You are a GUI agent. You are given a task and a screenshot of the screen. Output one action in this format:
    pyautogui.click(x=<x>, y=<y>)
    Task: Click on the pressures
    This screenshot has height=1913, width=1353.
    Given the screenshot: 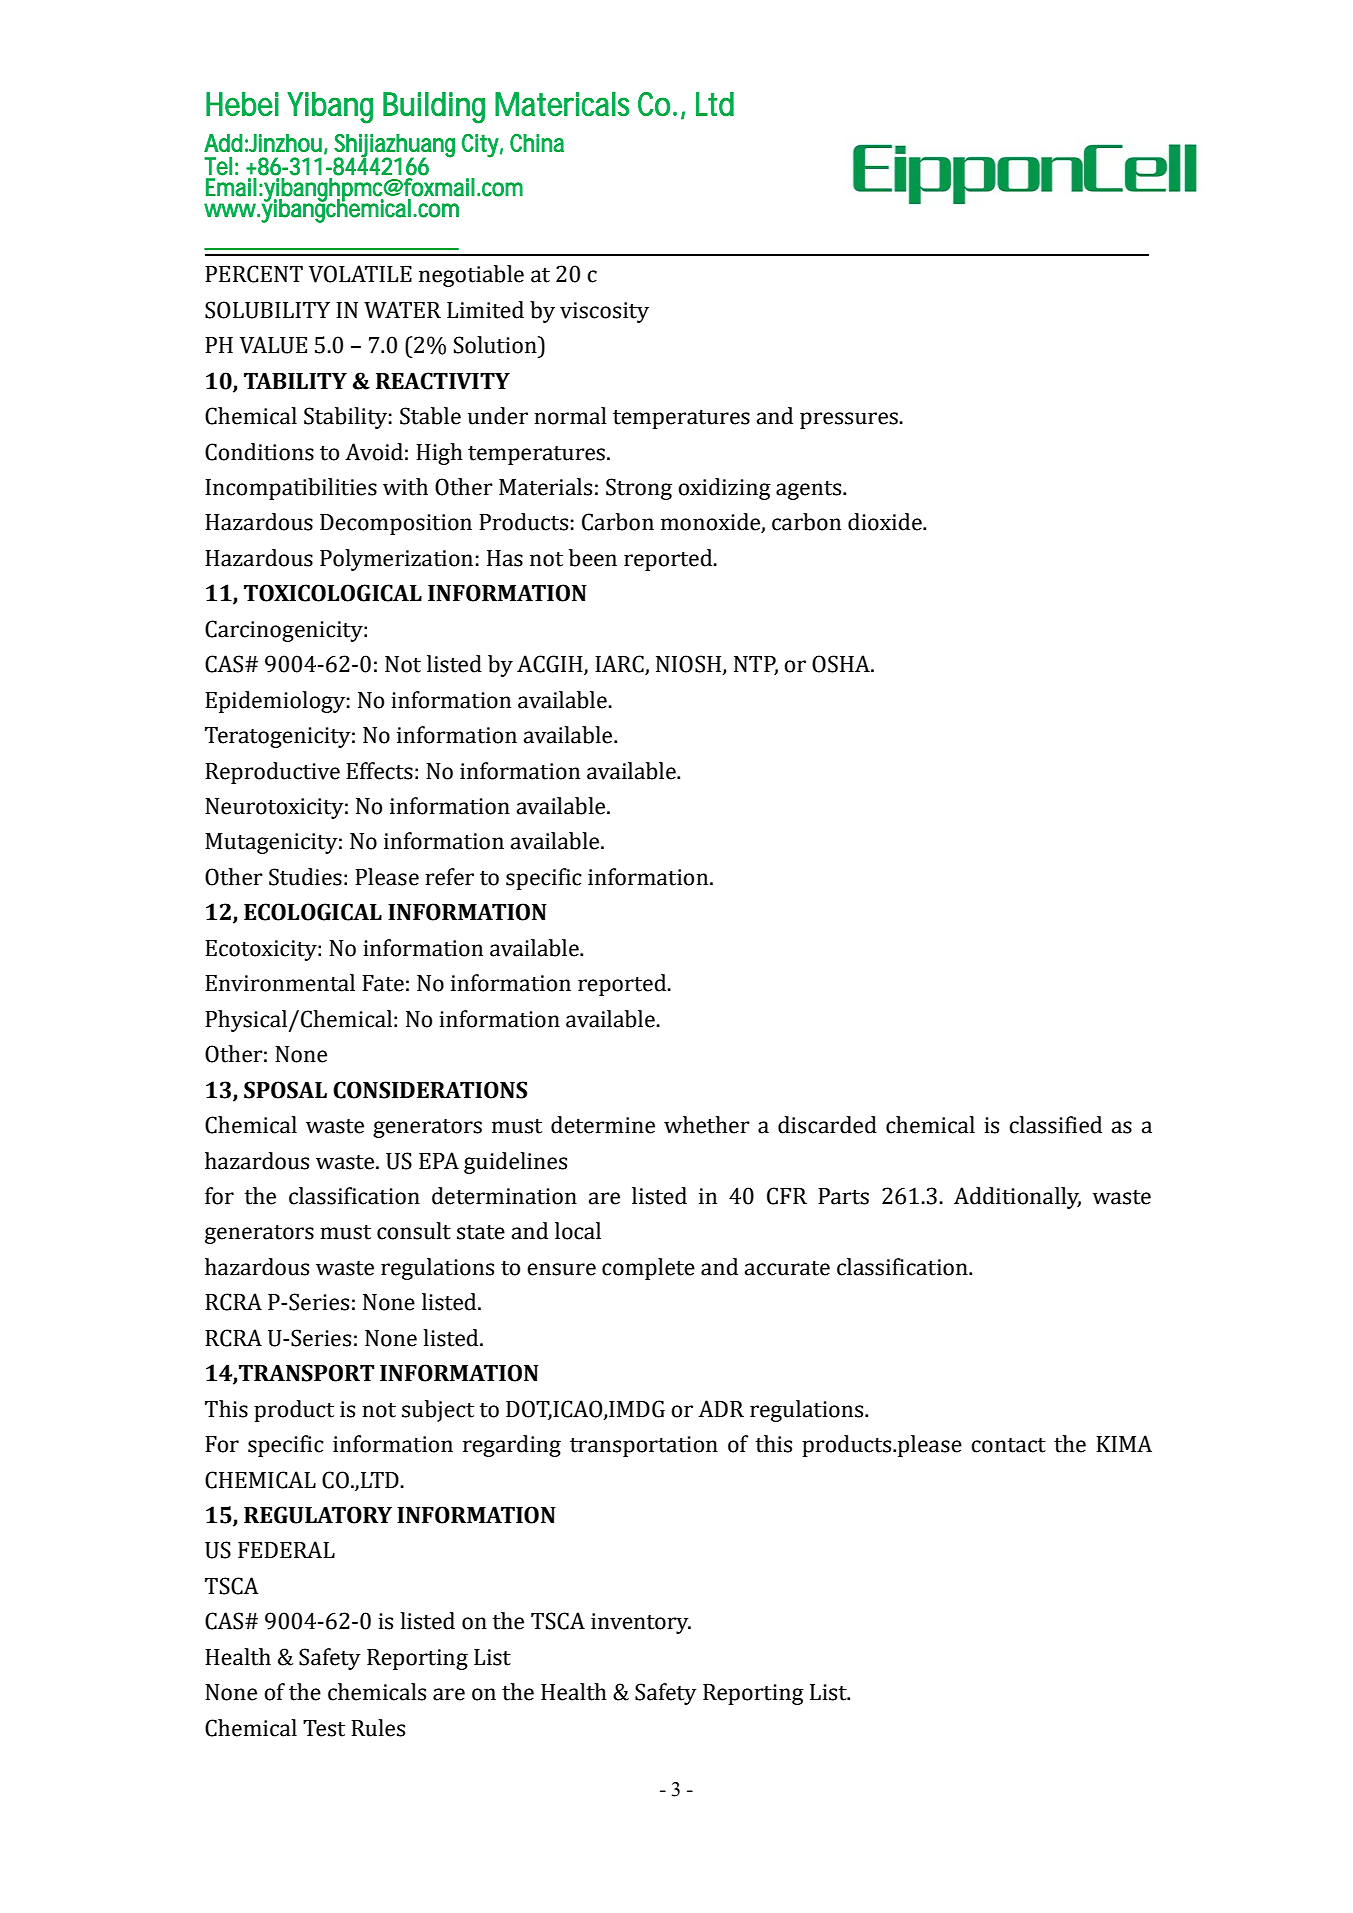 What is the action you would take?
    pyautogui.click(x=850, y=420)
